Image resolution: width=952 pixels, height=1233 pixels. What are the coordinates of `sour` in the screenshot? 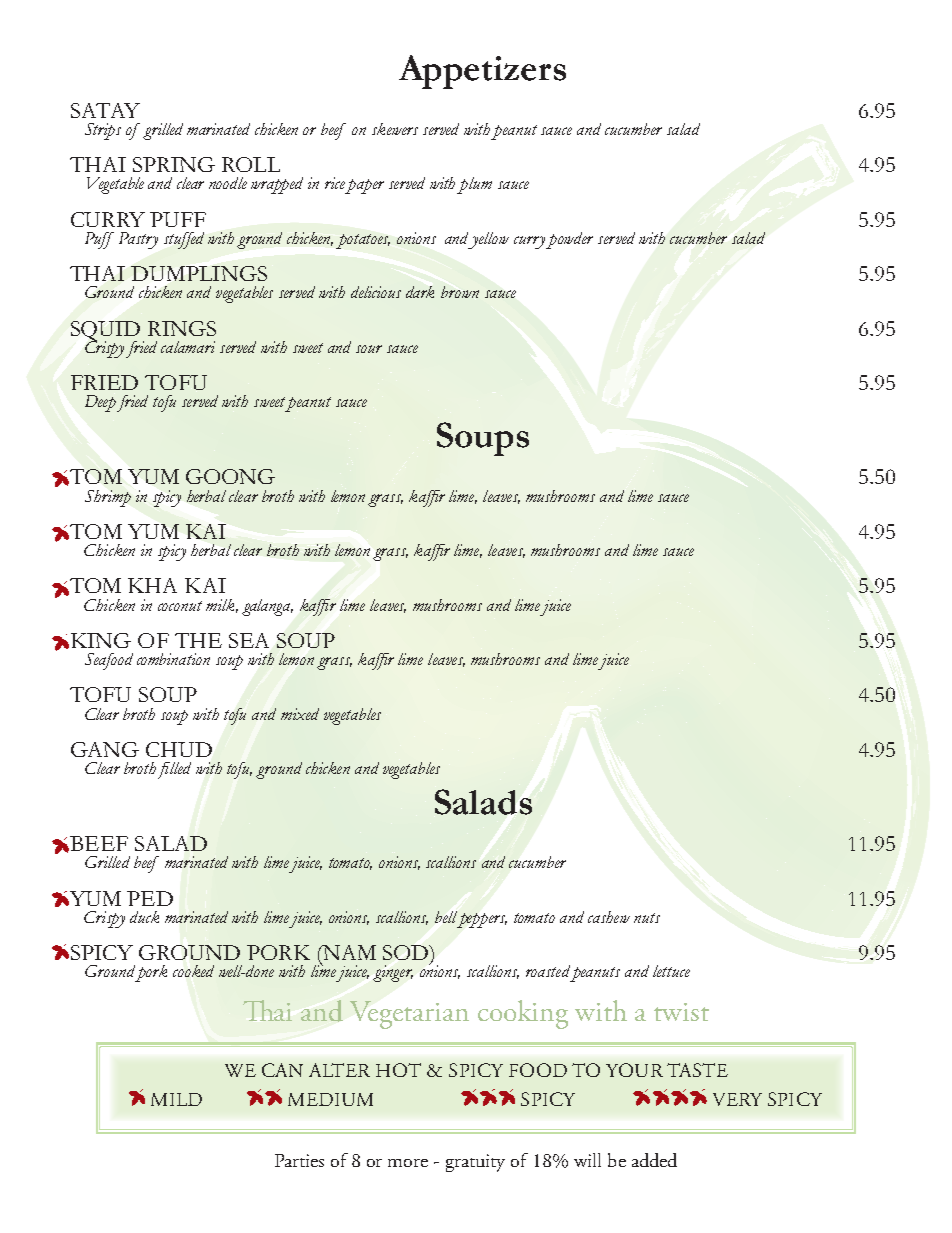 It's located at (369, 349).
